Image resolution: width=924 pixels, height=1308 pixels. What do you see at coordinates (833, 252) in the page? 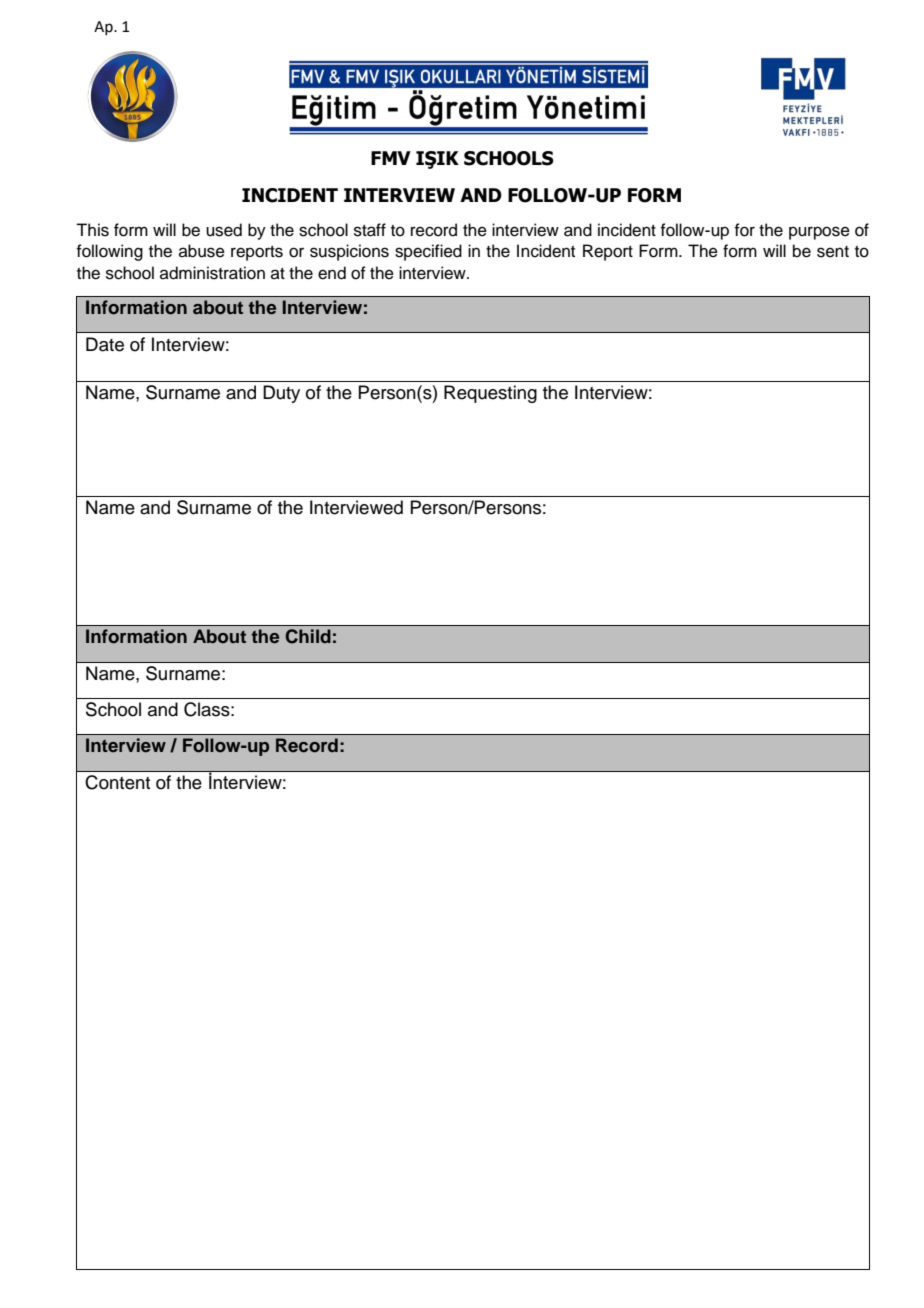
I see `sent` at bounding box center [833, 252].
